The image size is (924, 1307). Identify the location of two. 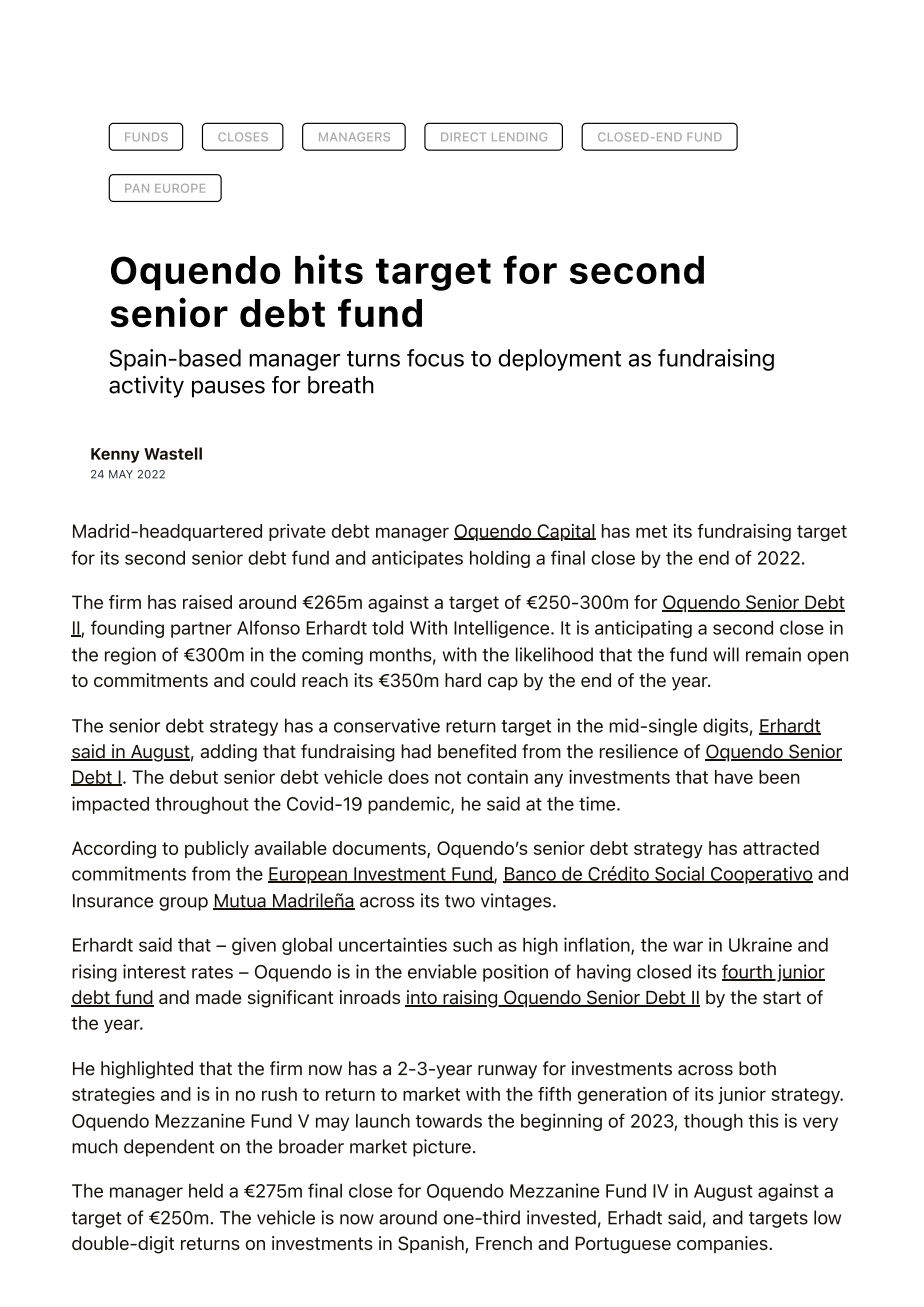
(460, 901).
